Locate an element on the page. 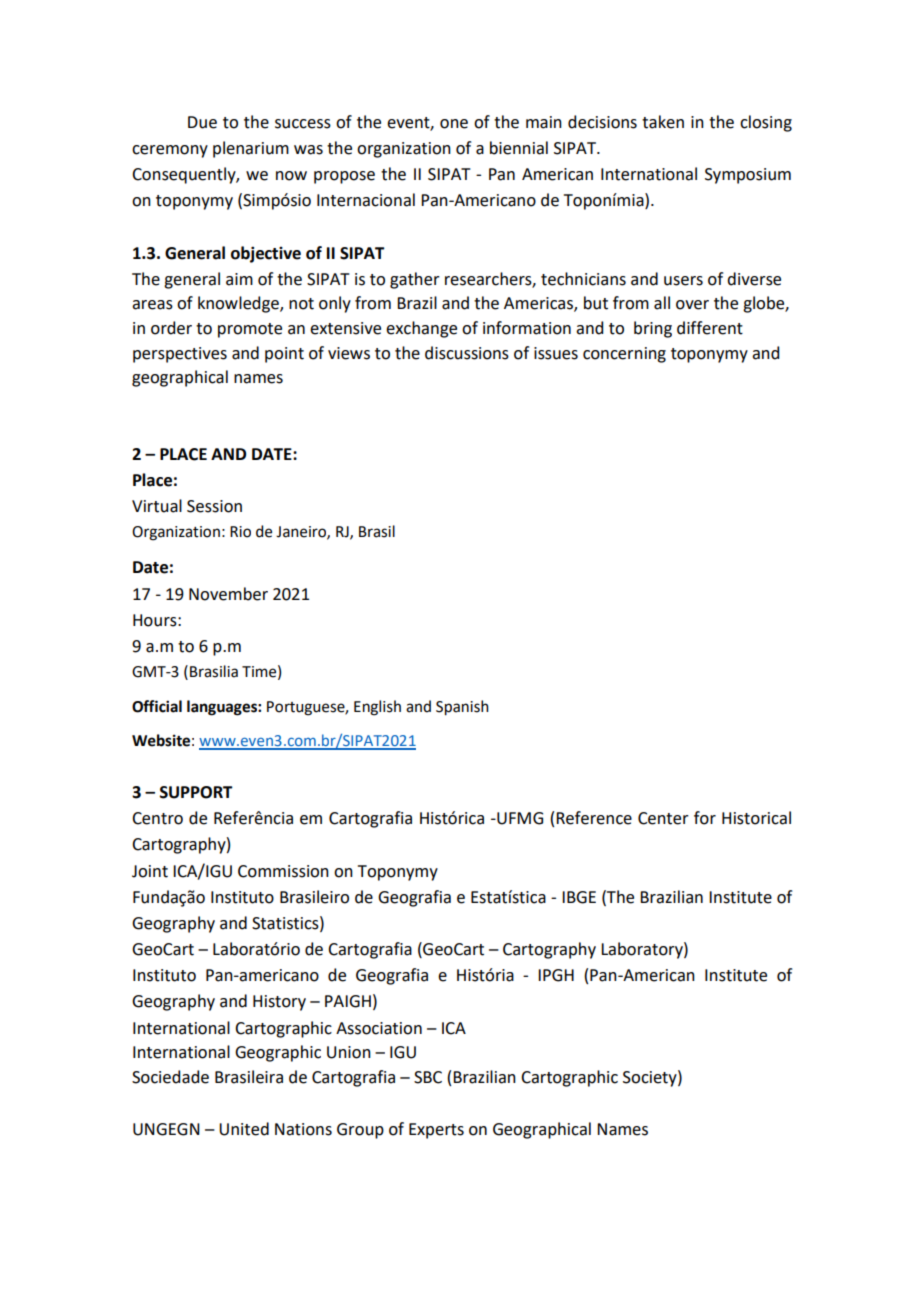  discussions is located at coordinates (467, 353).
